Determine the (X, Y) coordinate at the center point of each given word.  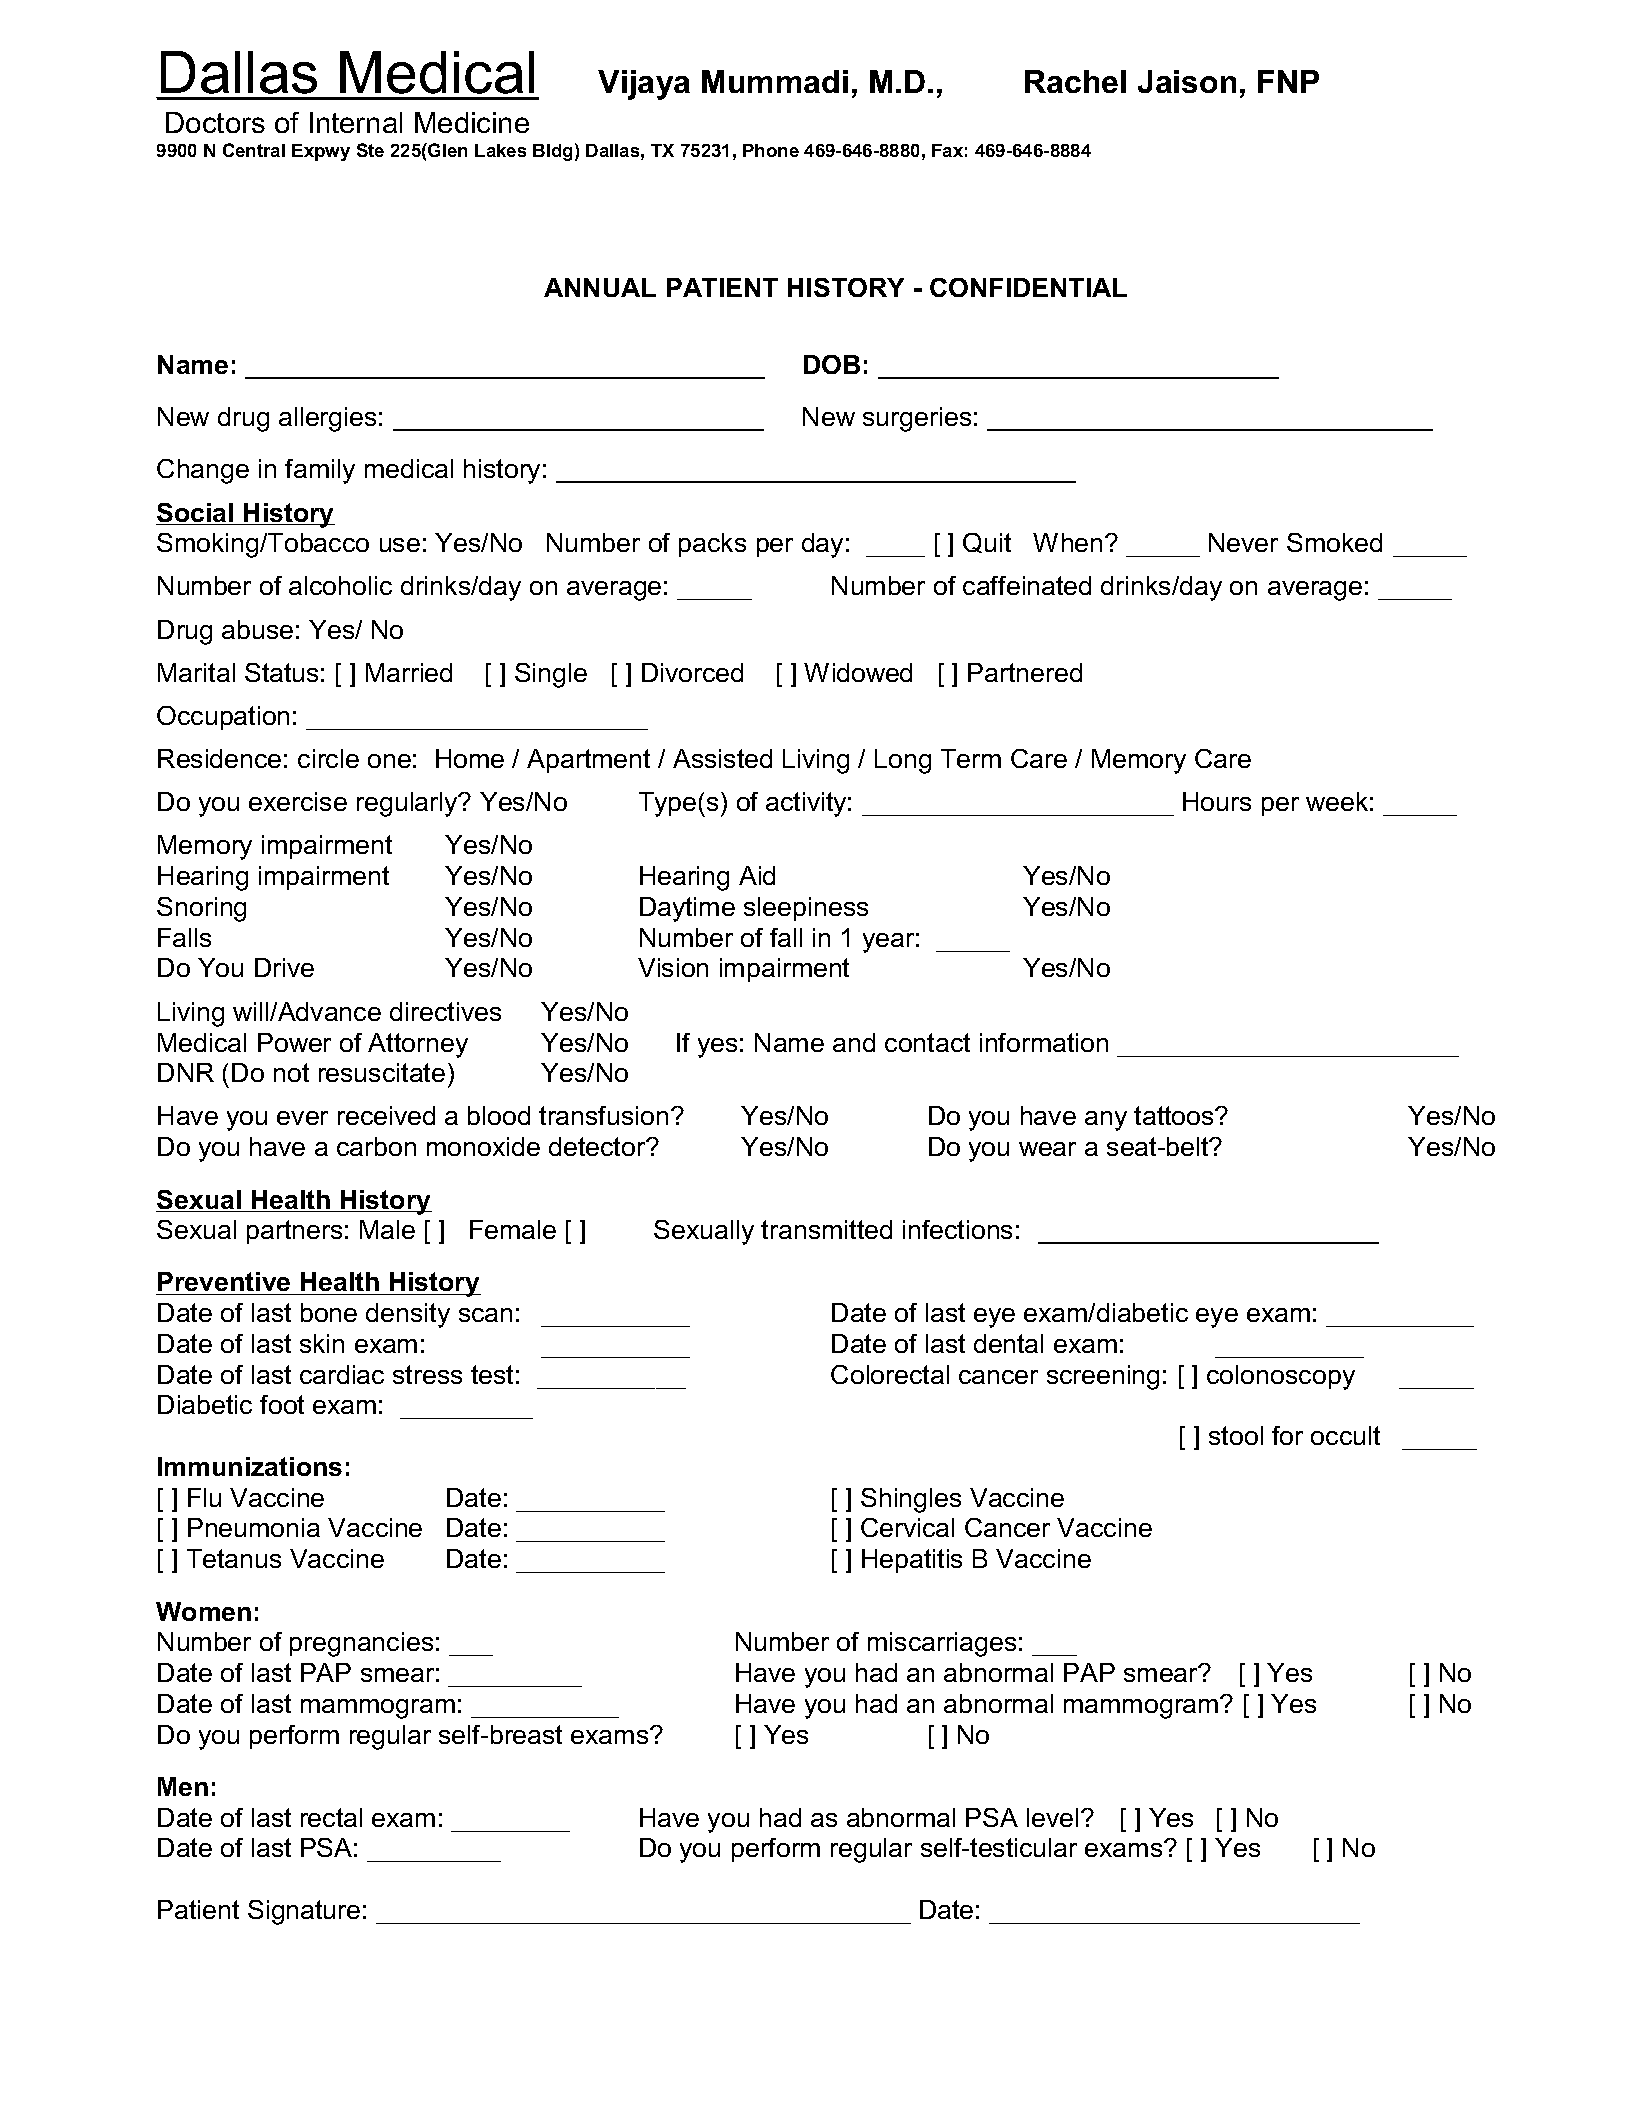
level (1052, 1817)
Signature (304, 1912)
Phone (771, 150)
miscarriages (942, 1644)
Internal (356, 122)
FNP (1288, 81)
